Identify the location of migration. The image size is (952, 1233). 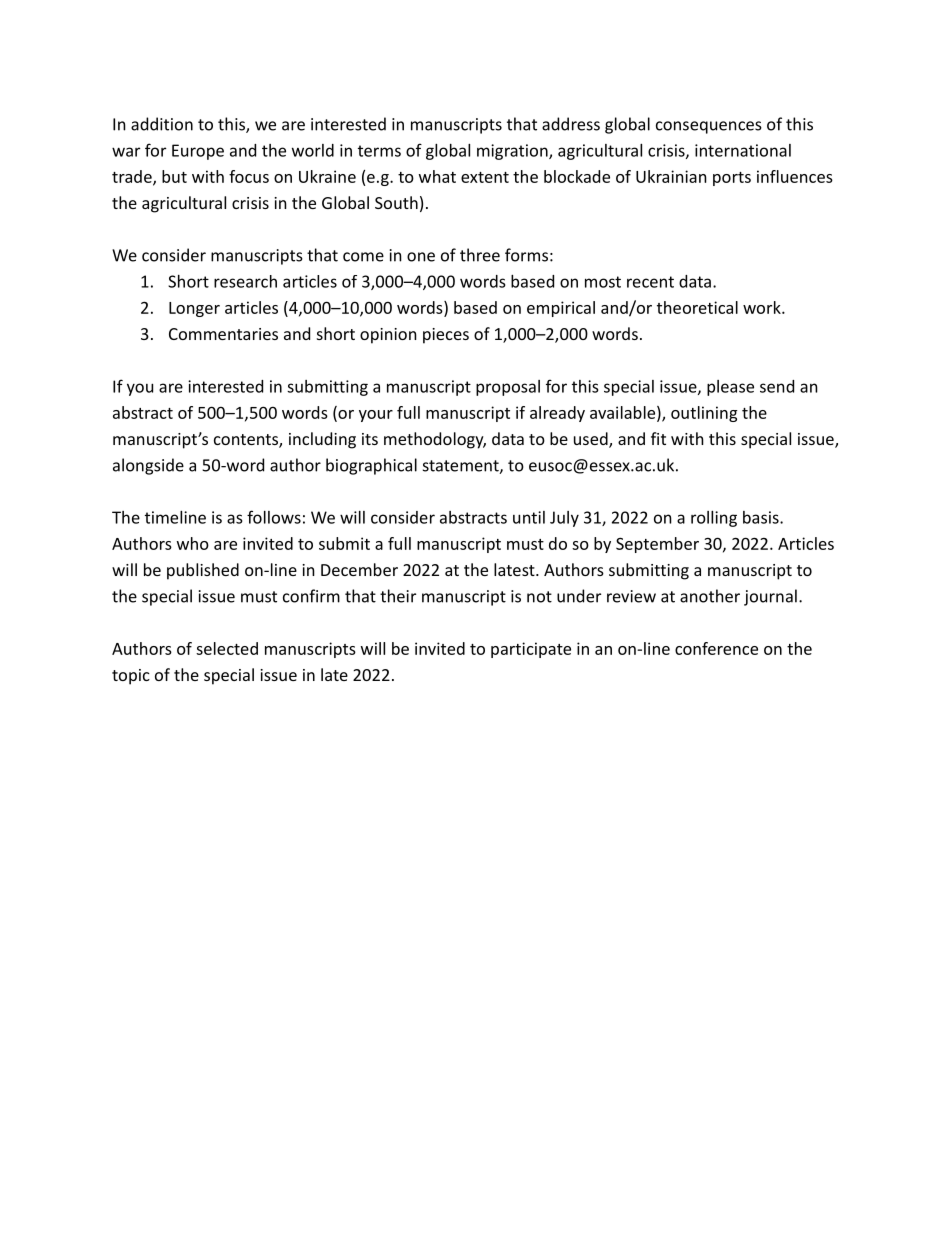
(513, 152).
